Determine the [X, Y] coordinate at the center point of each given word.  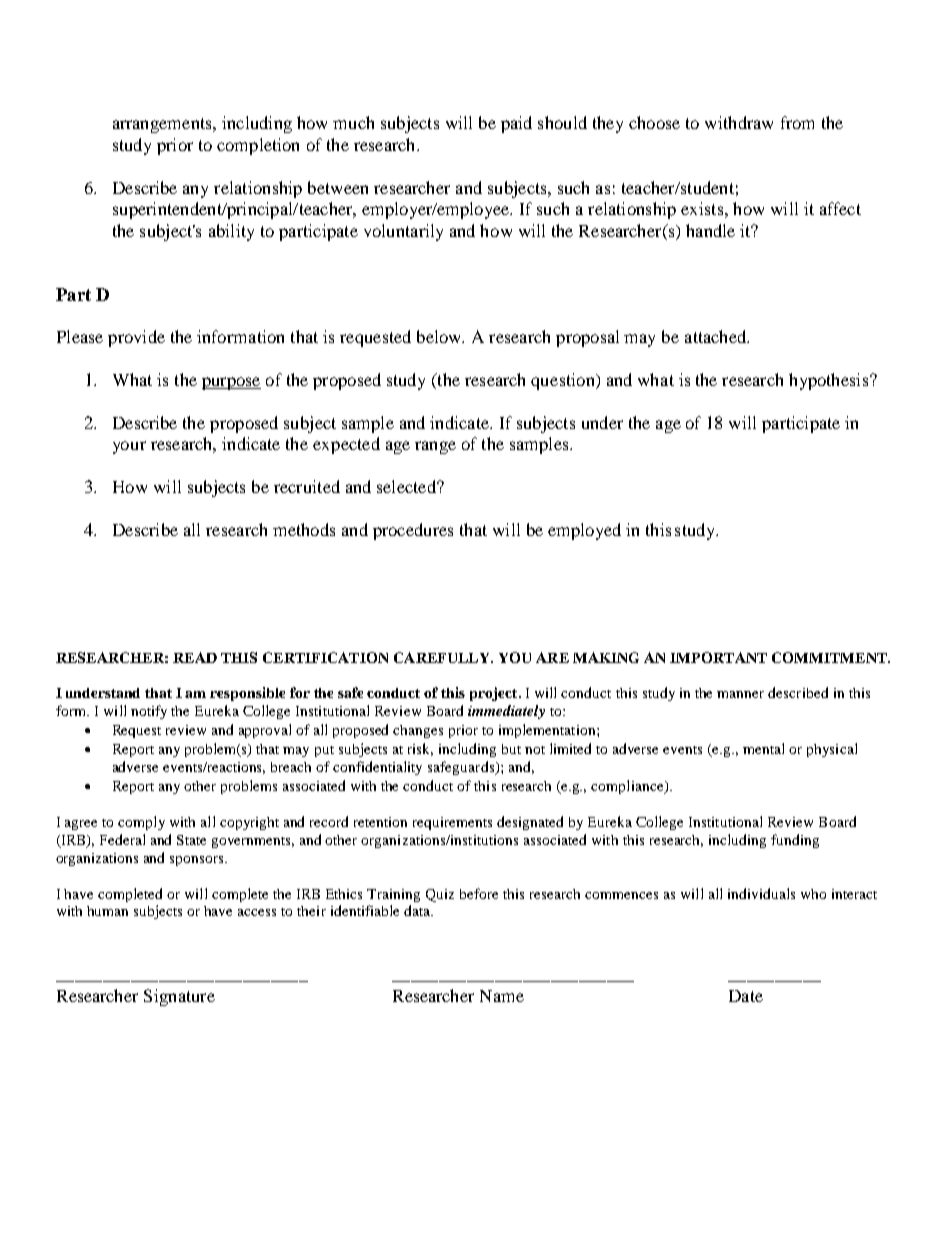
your [129, 447]
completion [258, 146]
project [495, 694]
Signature [179, 997]
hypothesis [830, 381]
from [797, 122]
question [564, 381]
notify [149, 712]
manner [740, 694]
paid [516, 124]
